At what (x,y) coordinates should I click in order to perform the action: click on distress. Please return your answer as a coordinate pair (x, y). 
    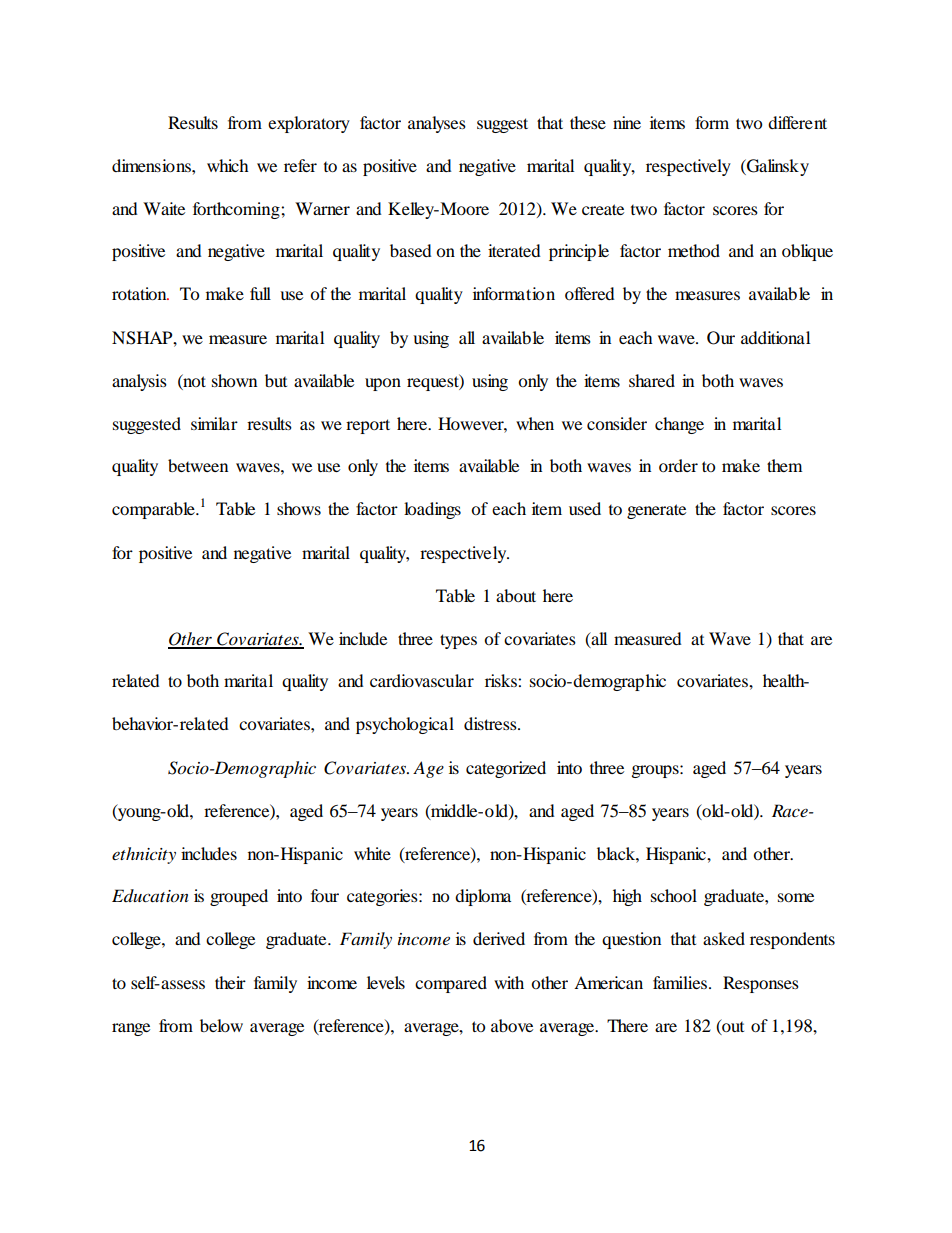
    Looking at the image, I should click on (491, 723).
